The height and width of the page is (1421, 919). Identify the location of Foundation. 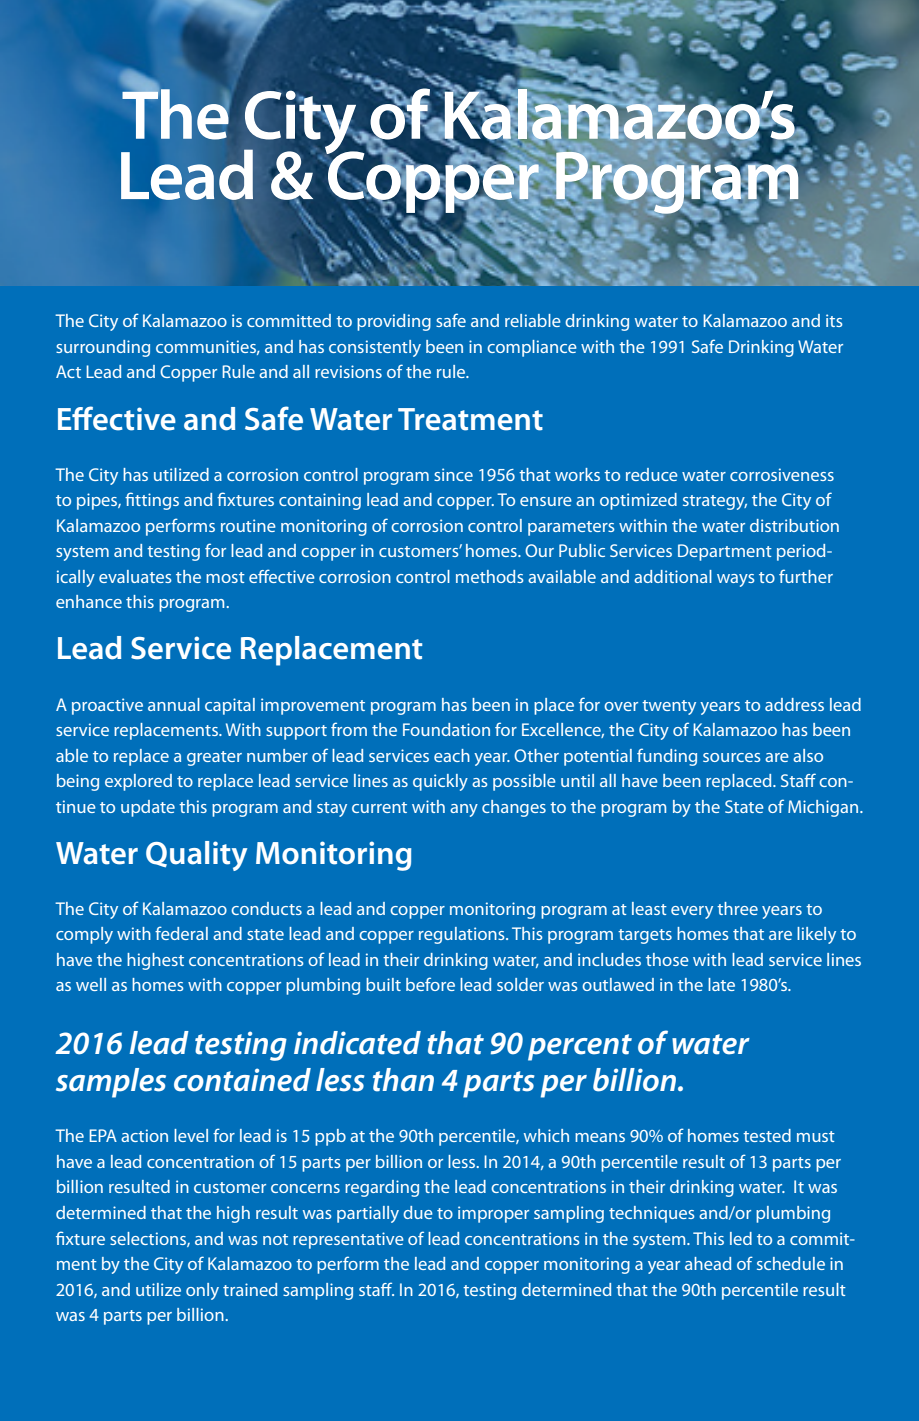
(446, 729).
